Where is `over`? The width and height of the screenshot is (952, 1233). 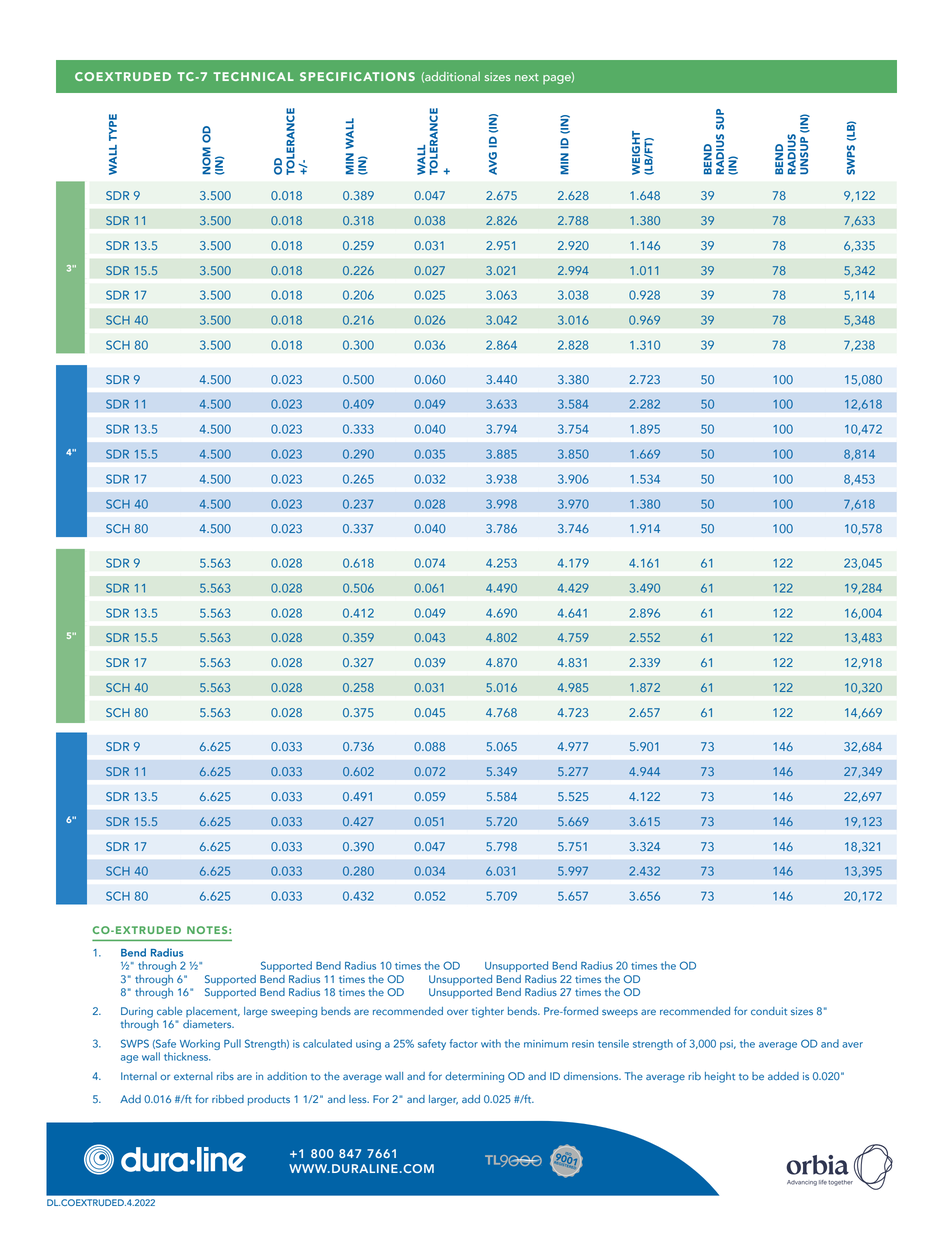 over is located at coordinates (457, 1012).
